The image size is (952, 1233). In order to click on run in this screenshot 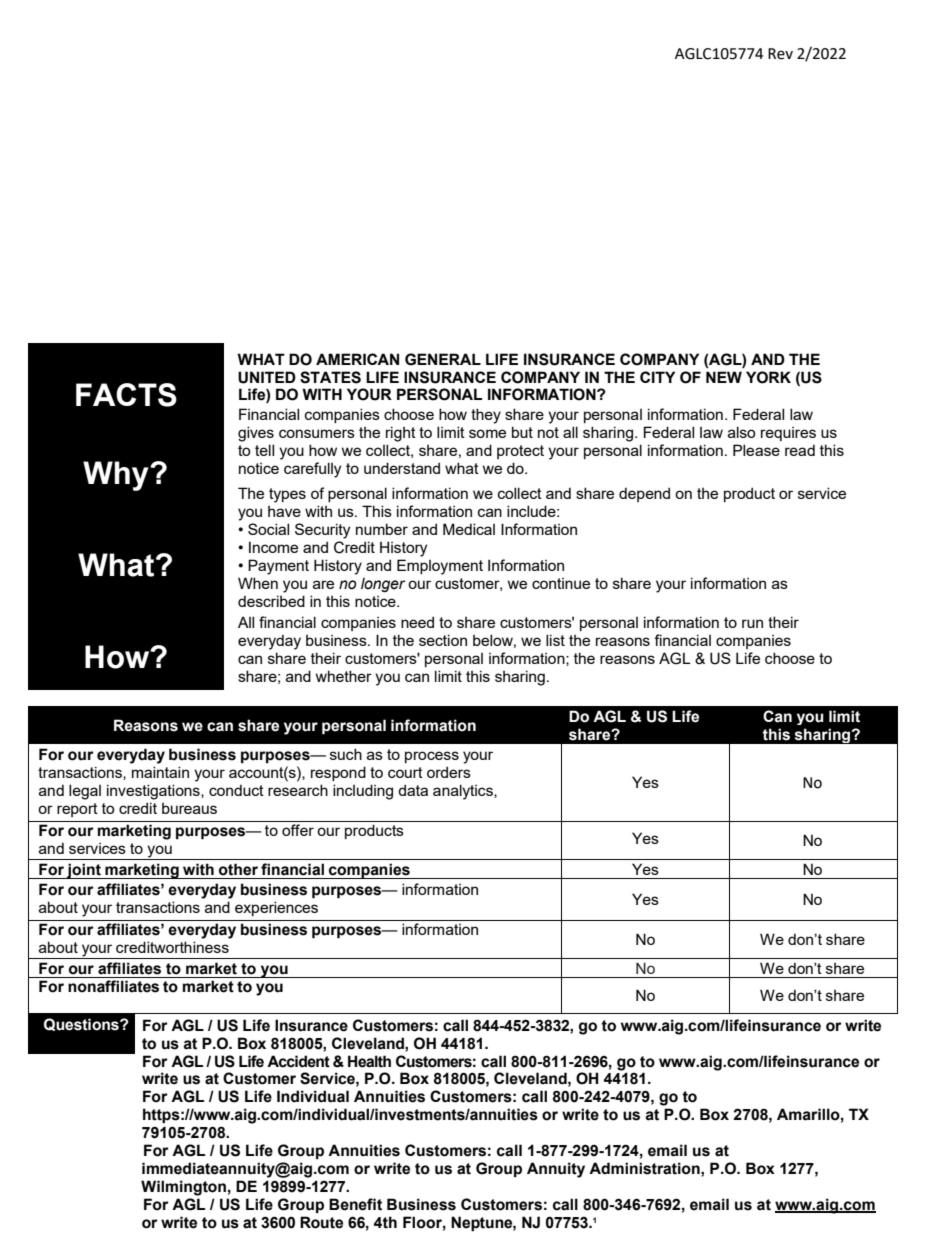, I will do `click(752, 623)`.
